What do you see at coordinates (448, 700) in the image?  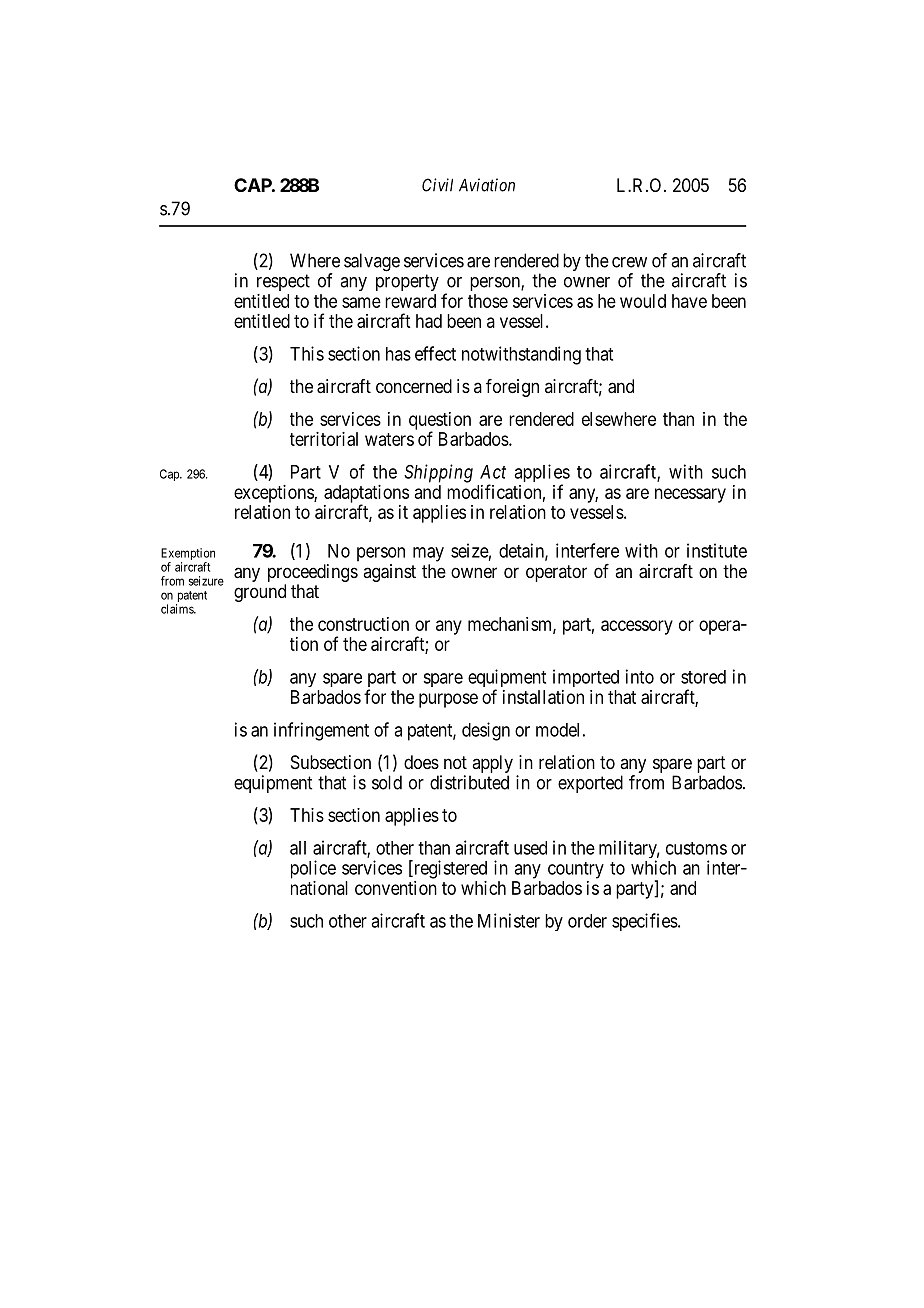 I see `purpose` at bounding box center [448, 700].
